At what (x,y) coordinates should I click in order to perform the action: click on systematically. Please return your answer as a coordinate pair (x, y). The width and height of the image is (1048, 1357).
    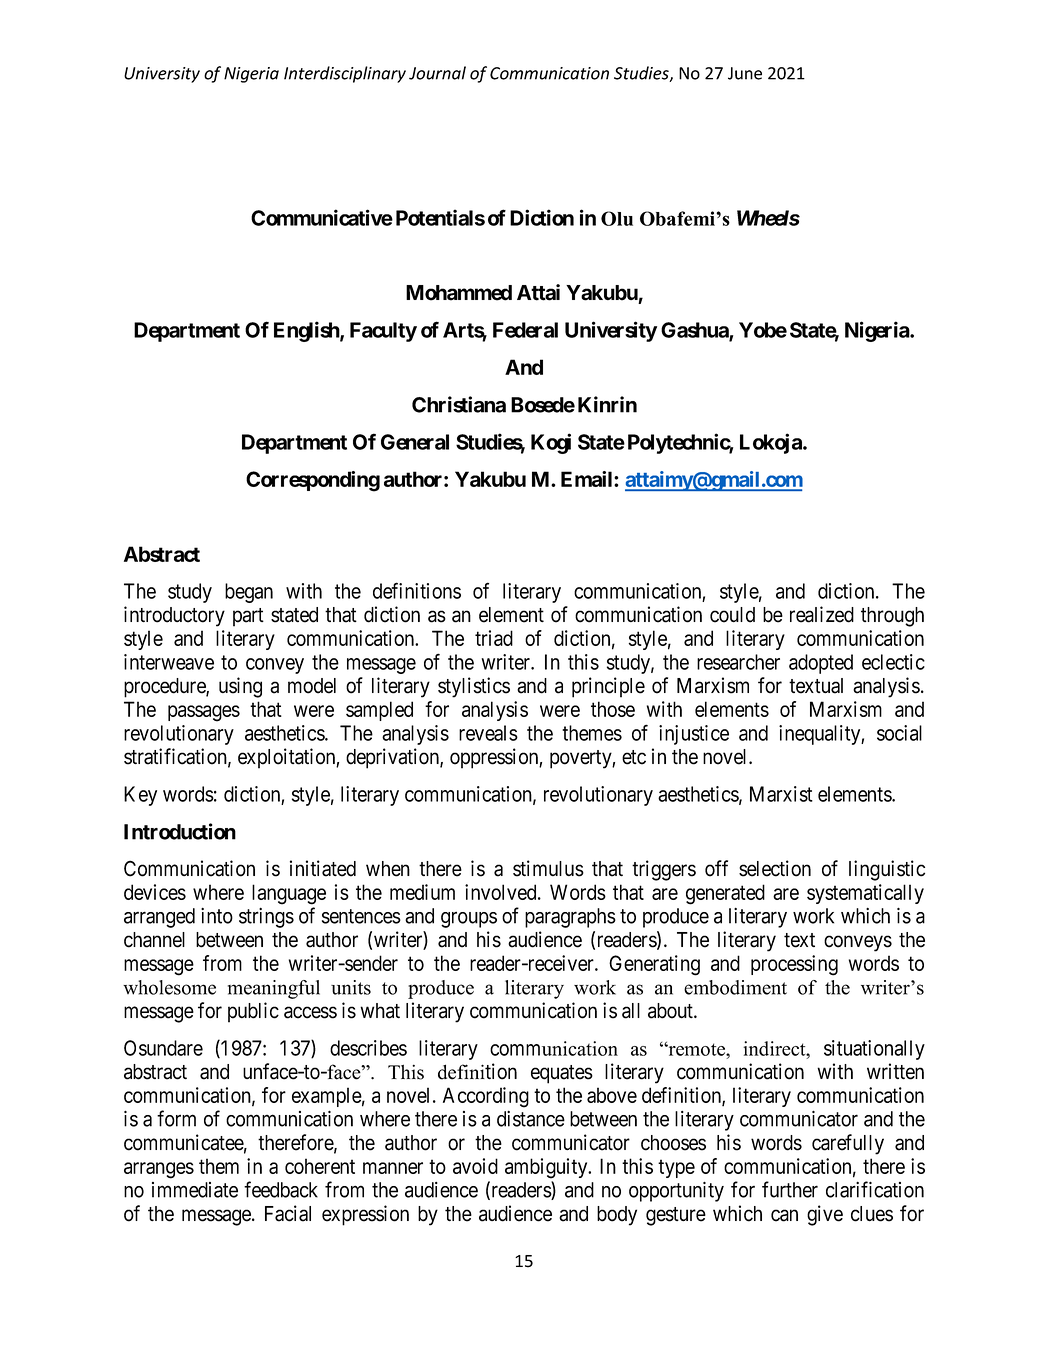
    Looking at the image, I should click on (865, 894).
